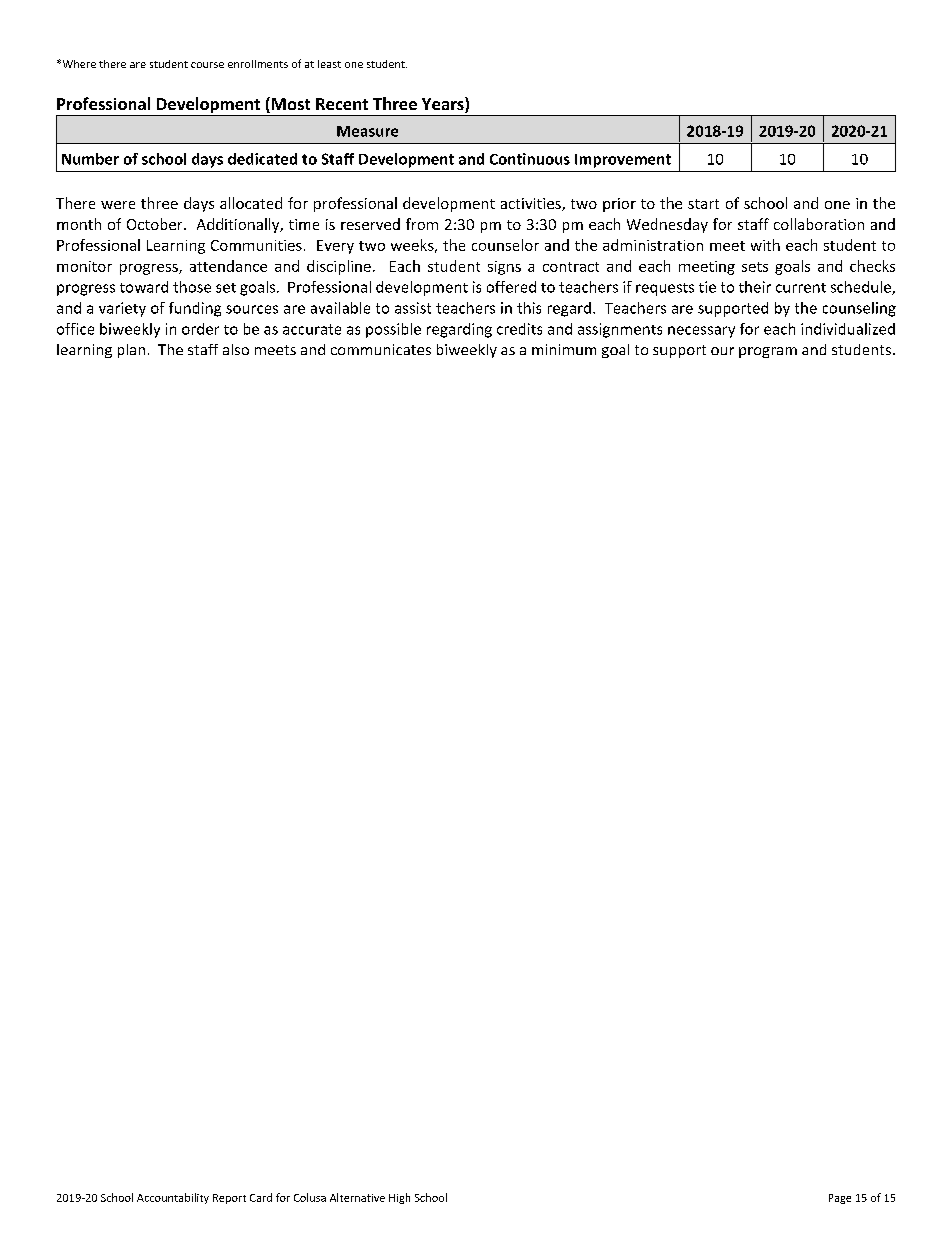  Describe the element at coordinates (131, 351) in the screenshot. I see `plan` at that location.
